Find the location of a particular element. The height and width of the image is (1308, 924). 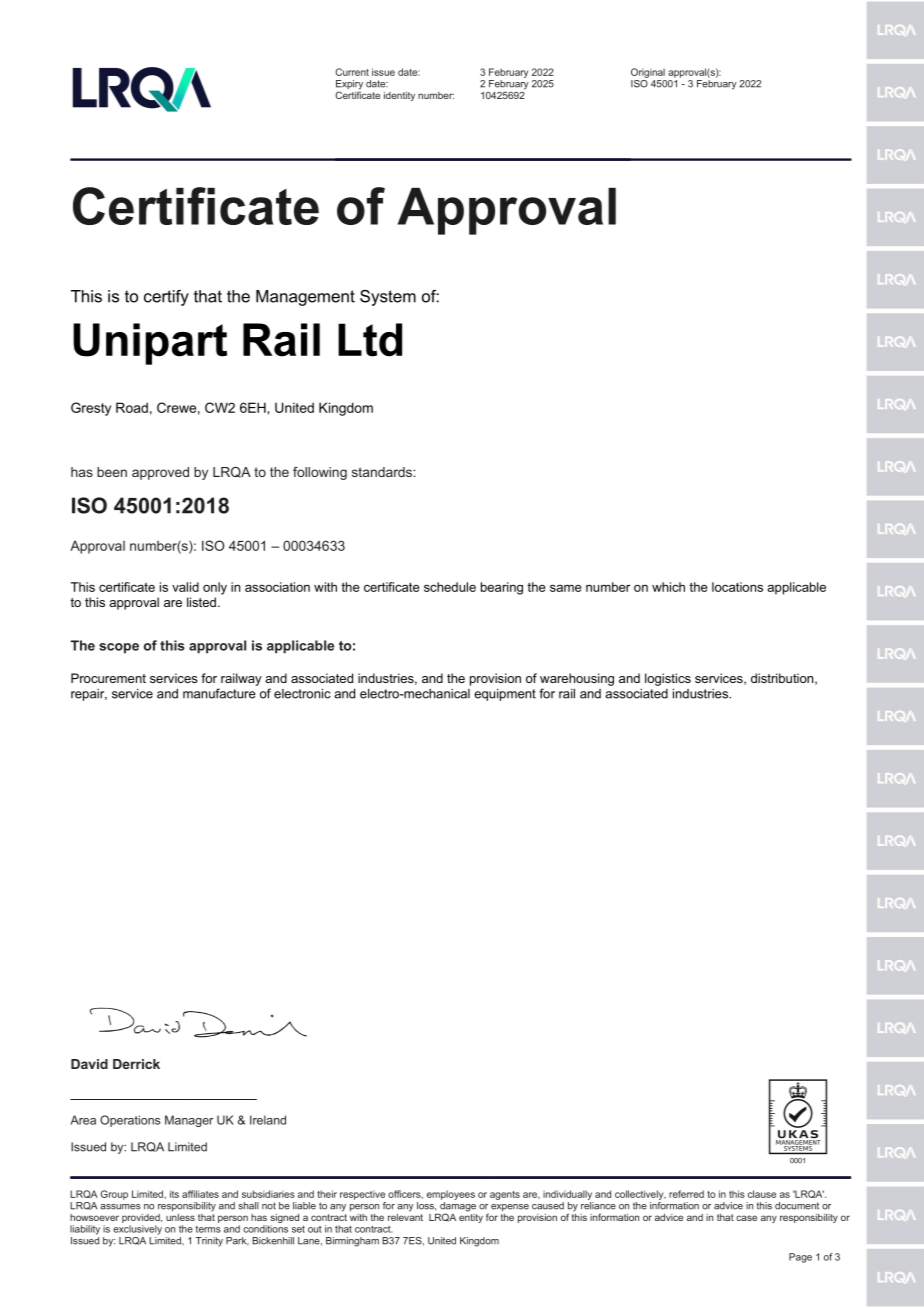

scope is located at coordinates (119, 648).
